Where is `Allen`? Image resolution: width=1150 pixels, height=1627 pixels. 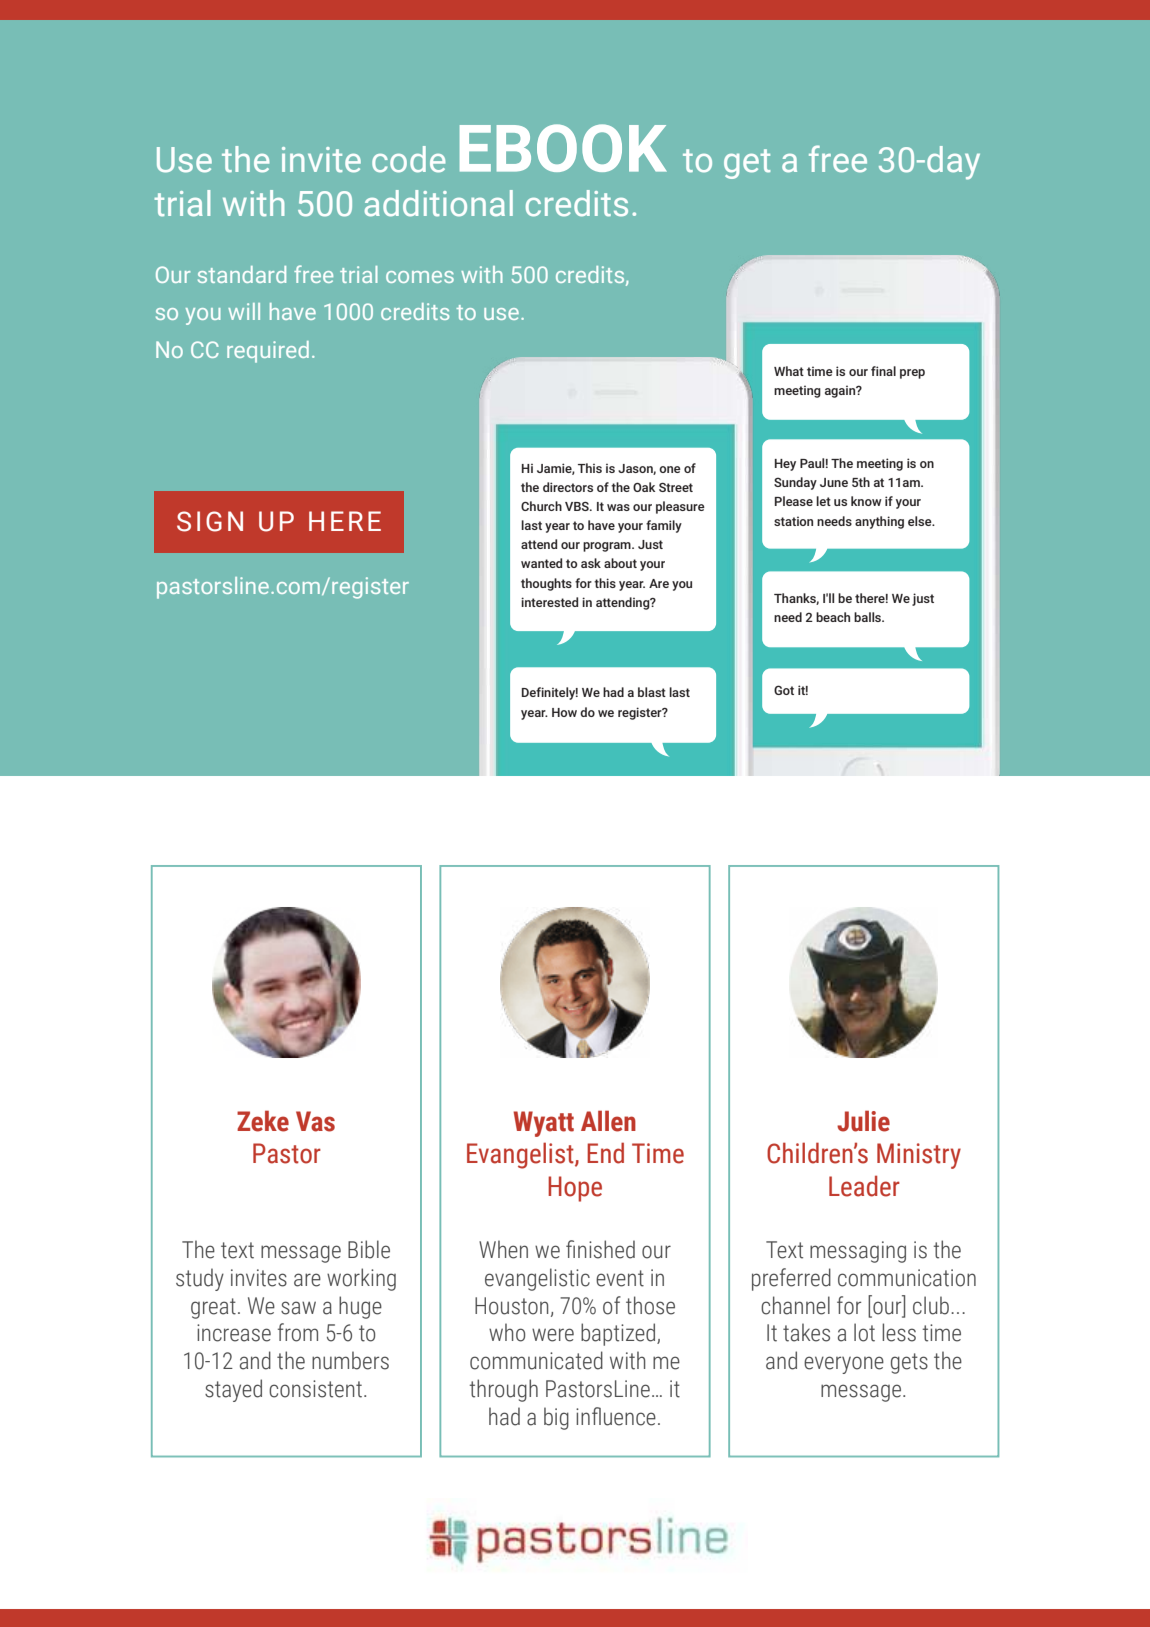
Allen is located at coordinates (608, 1121).
